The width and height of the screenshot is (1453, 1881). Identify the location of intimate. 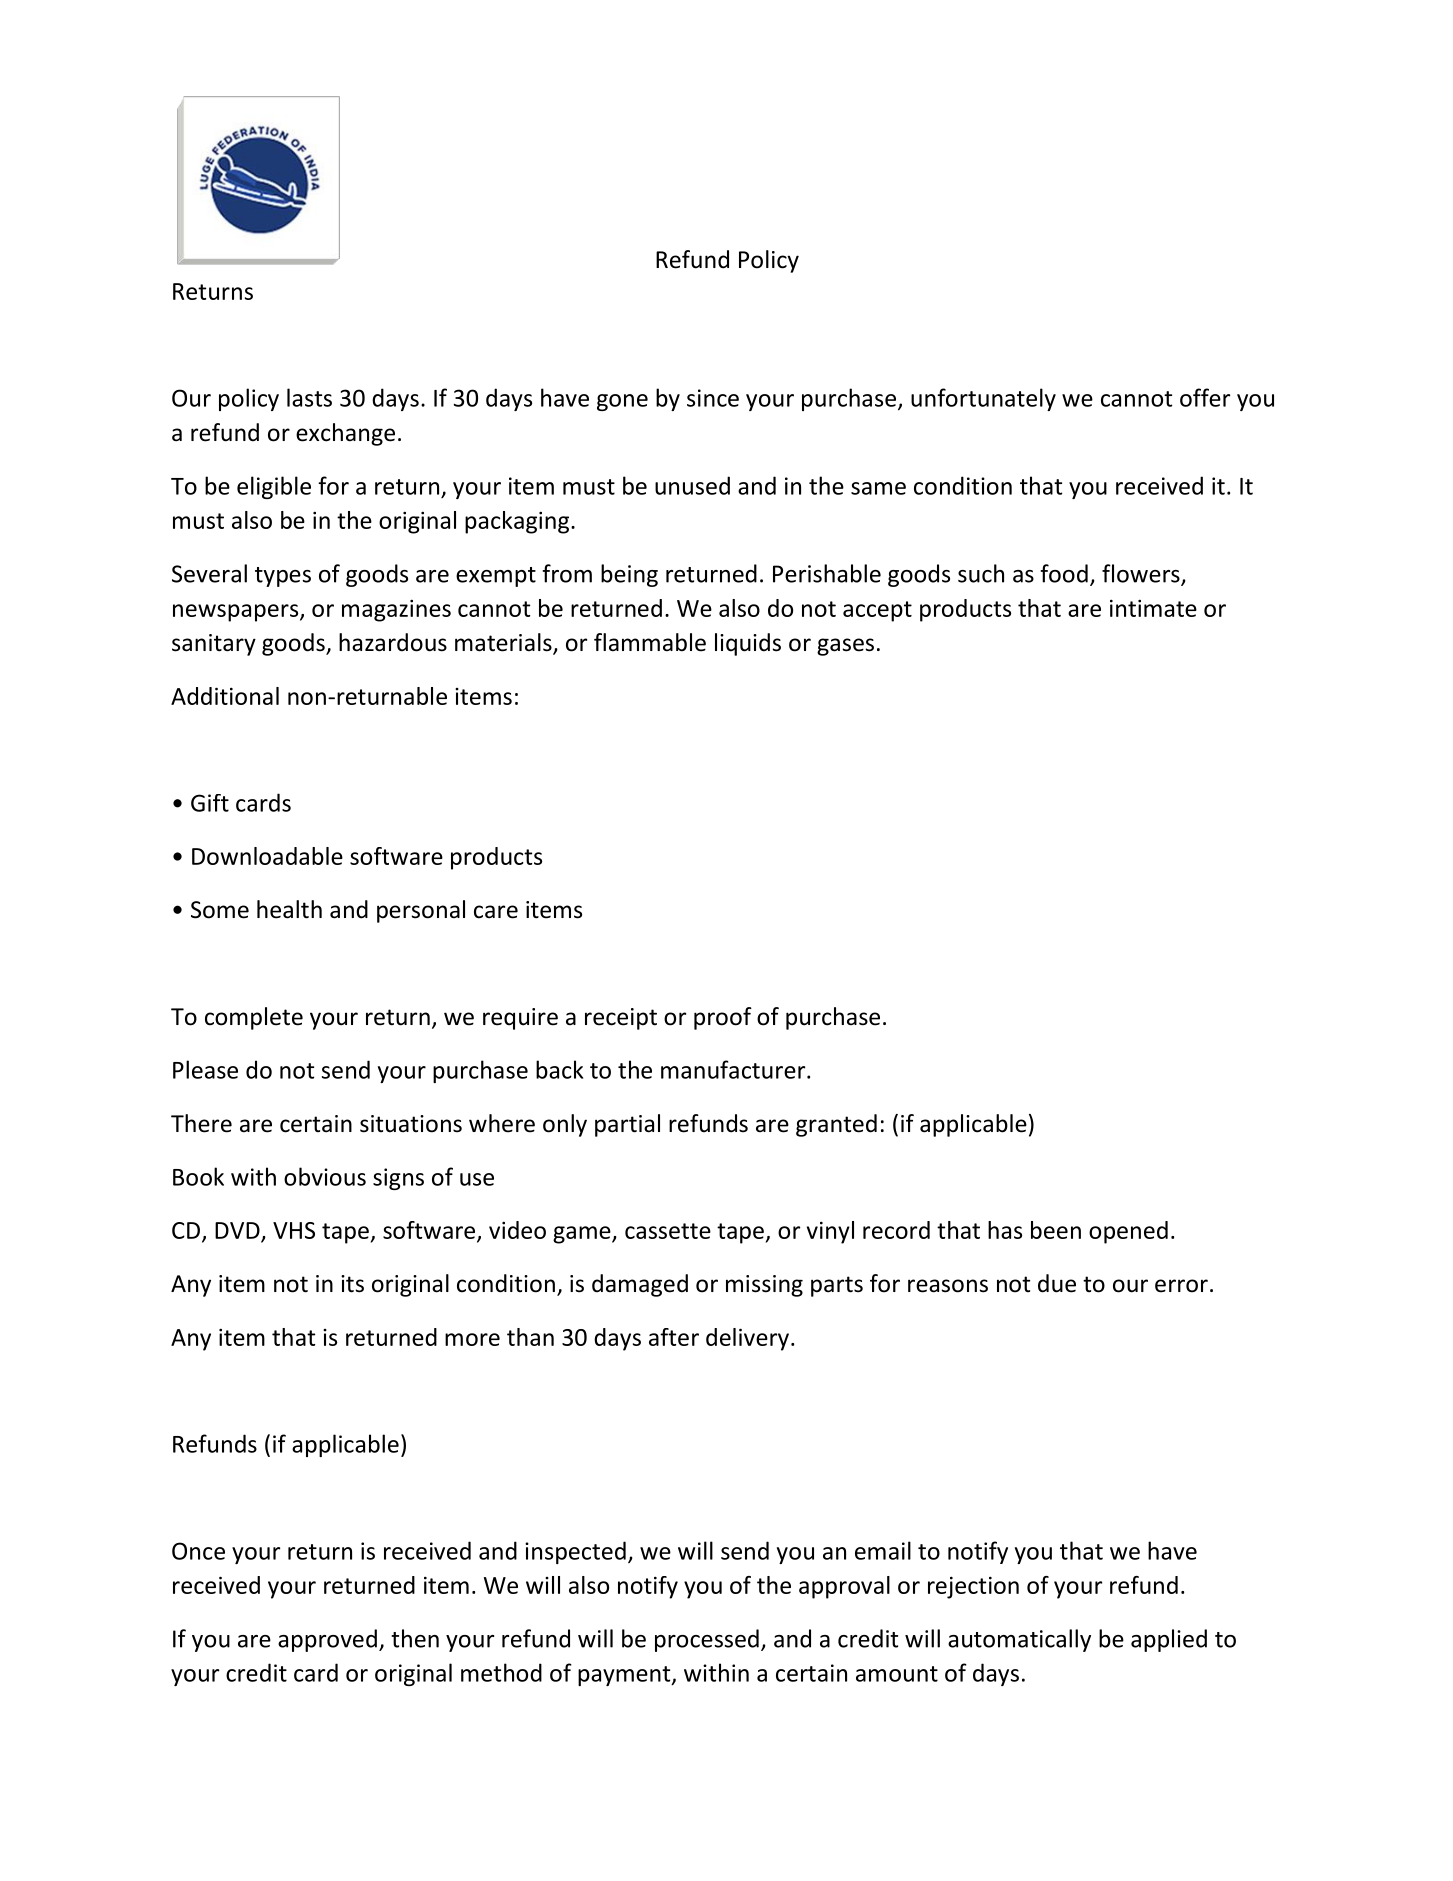
(1153, 608).
